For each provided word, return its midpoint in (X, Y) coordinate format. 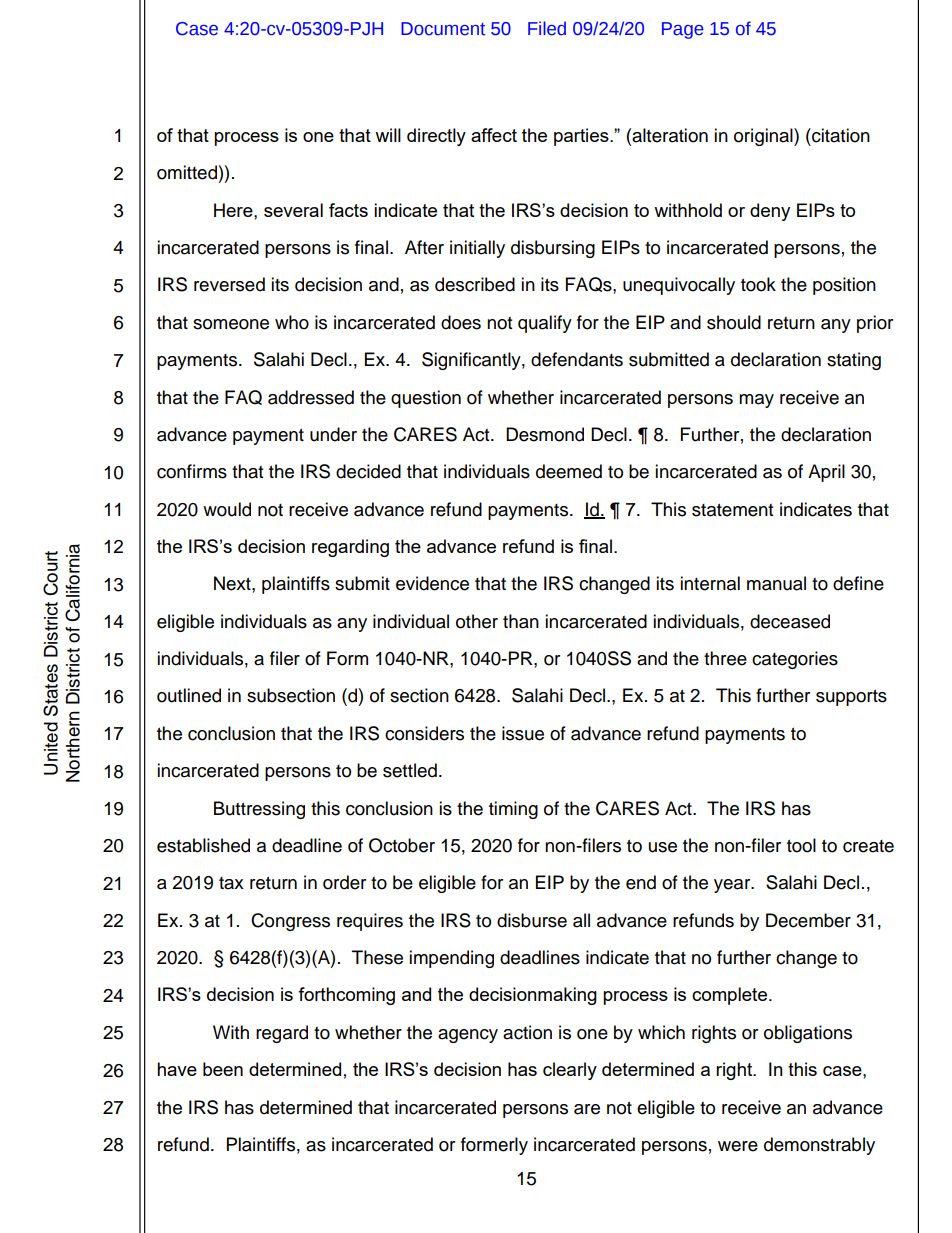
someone (231, 324)
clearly (570, 1071)
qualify (545, 324)
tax (231, 883)
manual (776, 583)
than (521, 621)
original (764, 137)
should (734, 322)
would (227, 509)
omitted (187, 172)
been (223, 1069)
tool (801, 845)
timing (513, 810)
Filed (547, 28)
